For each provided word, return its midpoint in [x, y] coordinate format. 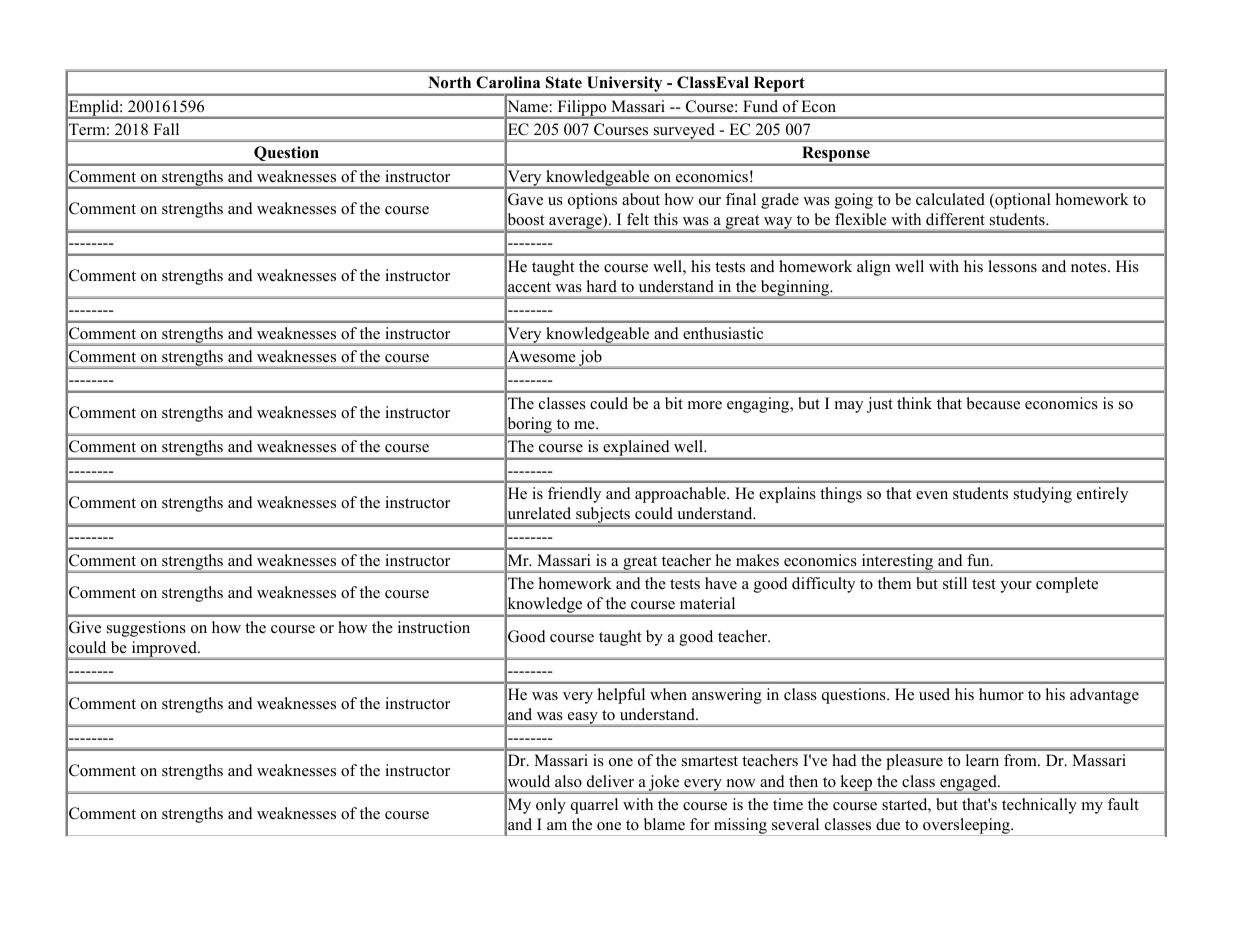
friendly [574, 495]
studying [1043, 495]
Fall [166, 129]
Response [836, 155]
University [624, 85]
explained [636, 449]
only [551, 806]
